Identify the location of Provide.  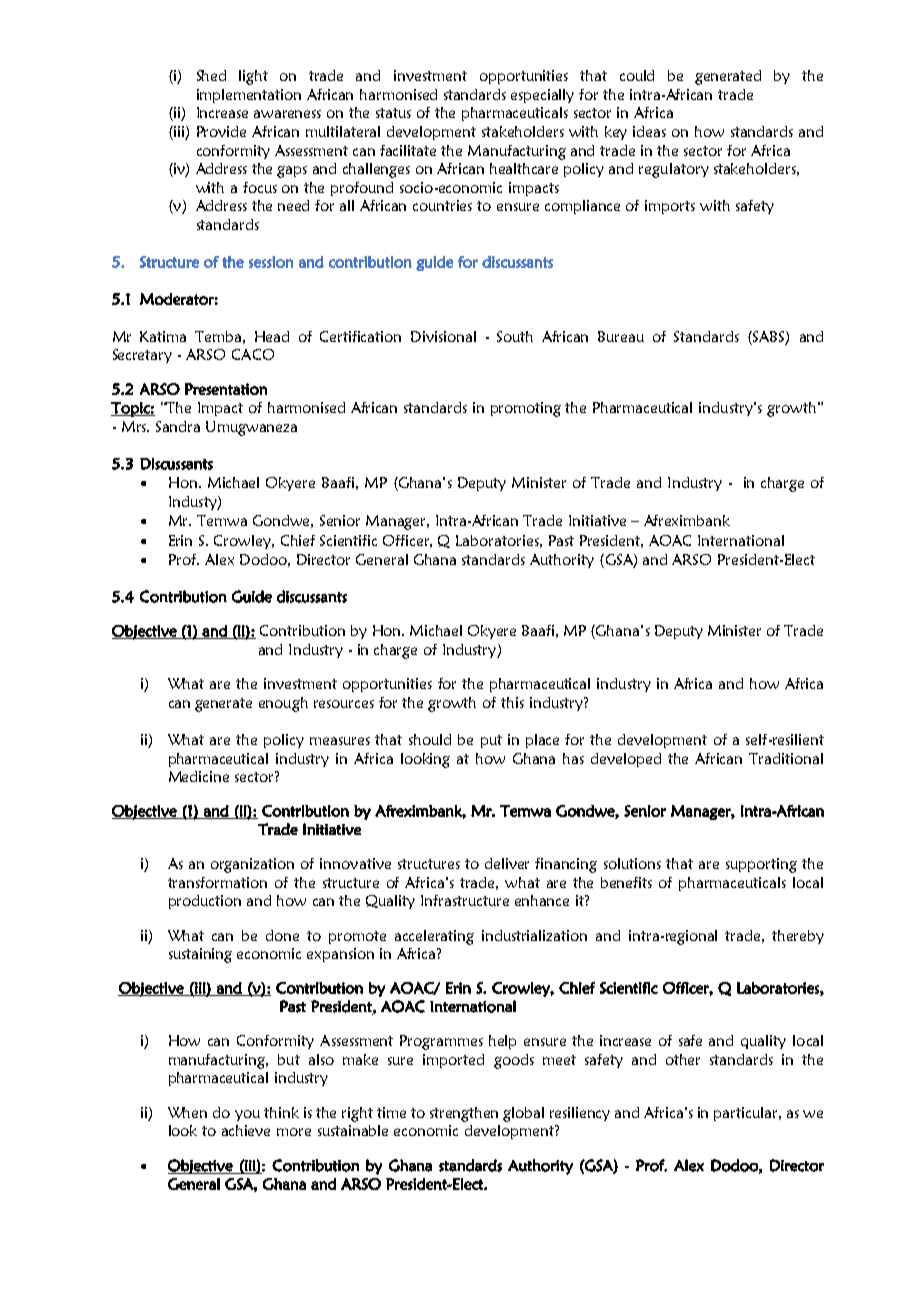
(221, 131).
